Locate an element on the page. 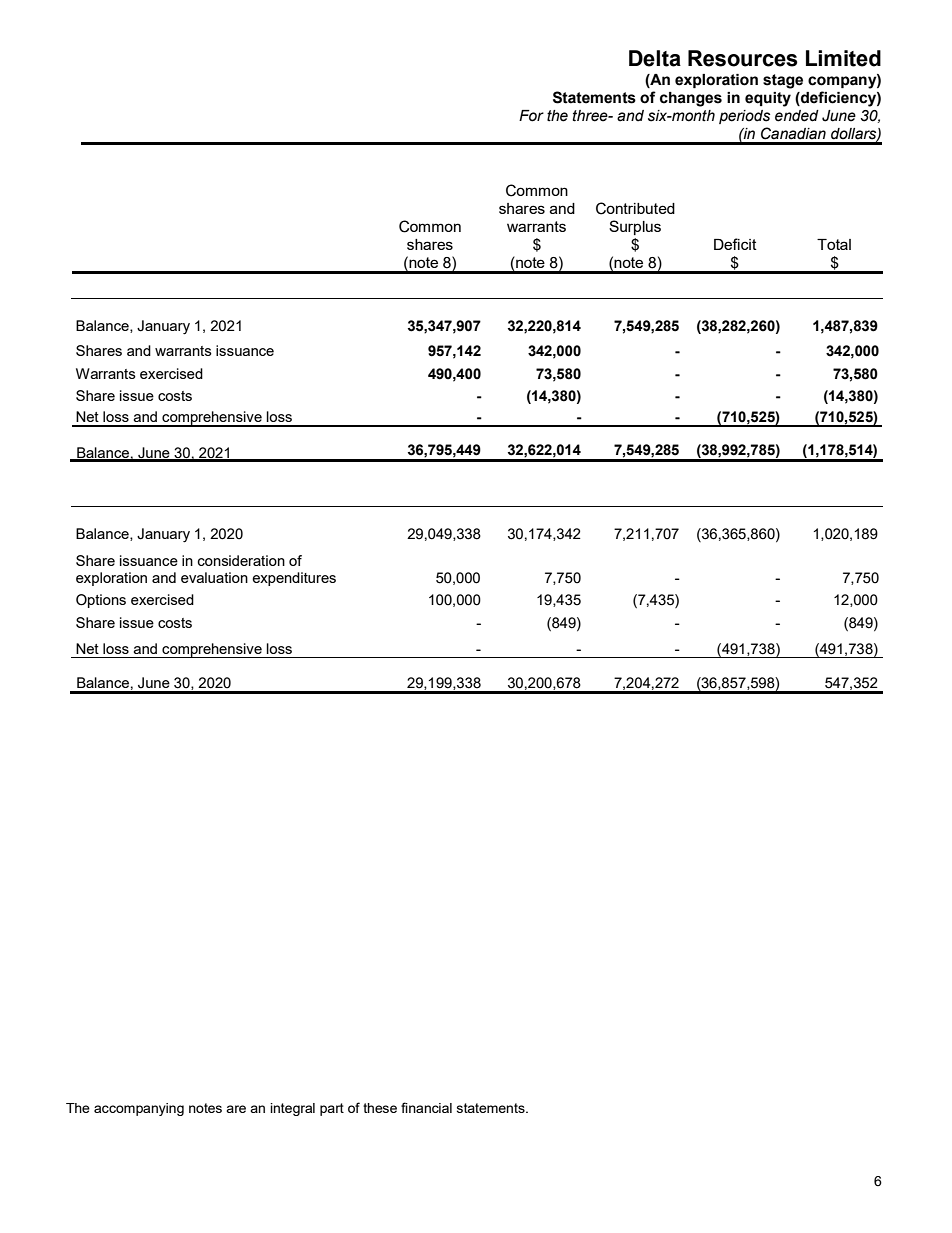 Image resolution: width=952 pixels, height=1233 pixels. For is located at coordinates (531, 116).
